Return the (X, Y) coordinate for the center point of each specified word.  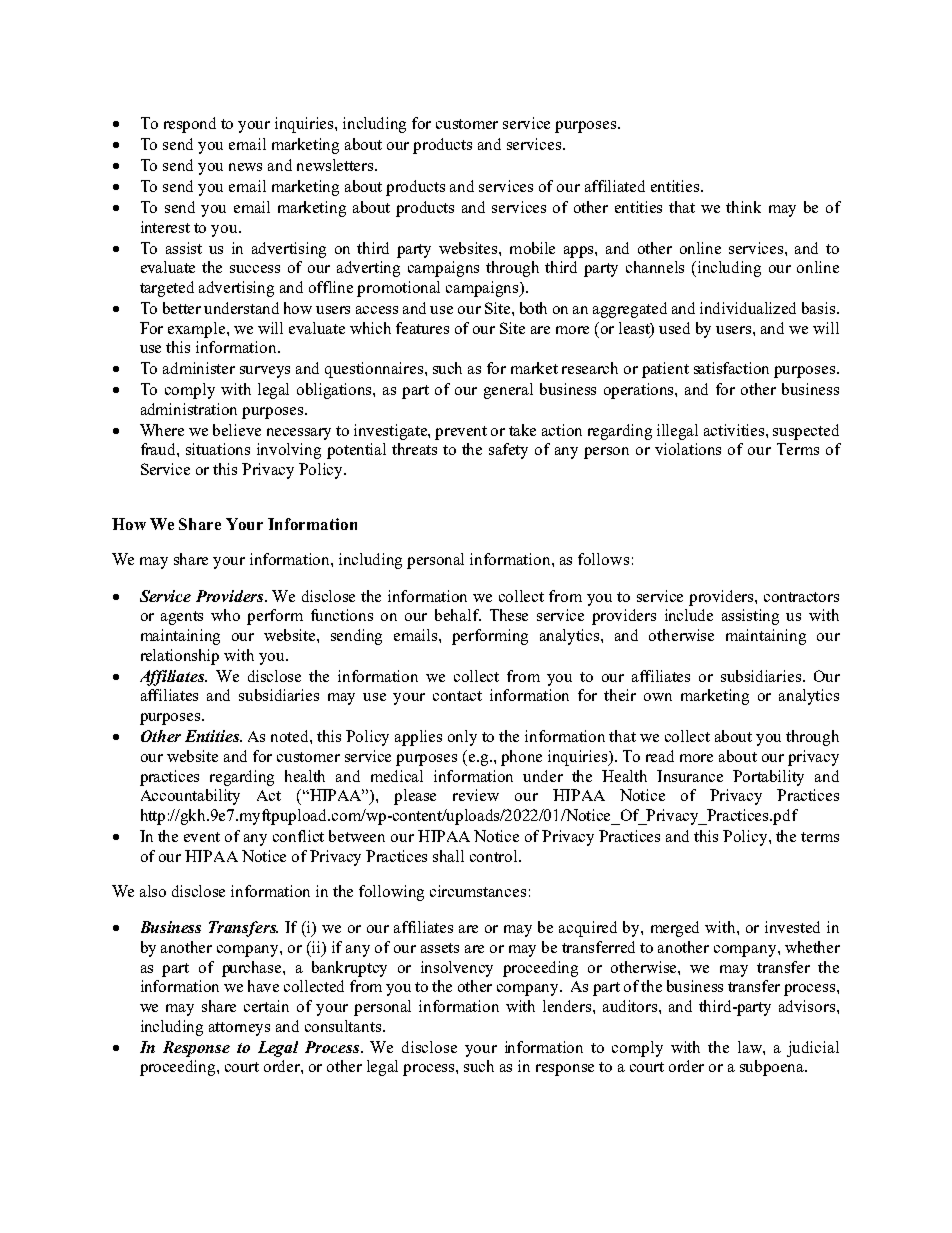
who (225, 615)
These (509, 615)
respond (190, 125)
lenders (568, 1006)
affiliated (615, 186)
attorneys (239, 1029)
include (689, 615)
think (743, 207)
